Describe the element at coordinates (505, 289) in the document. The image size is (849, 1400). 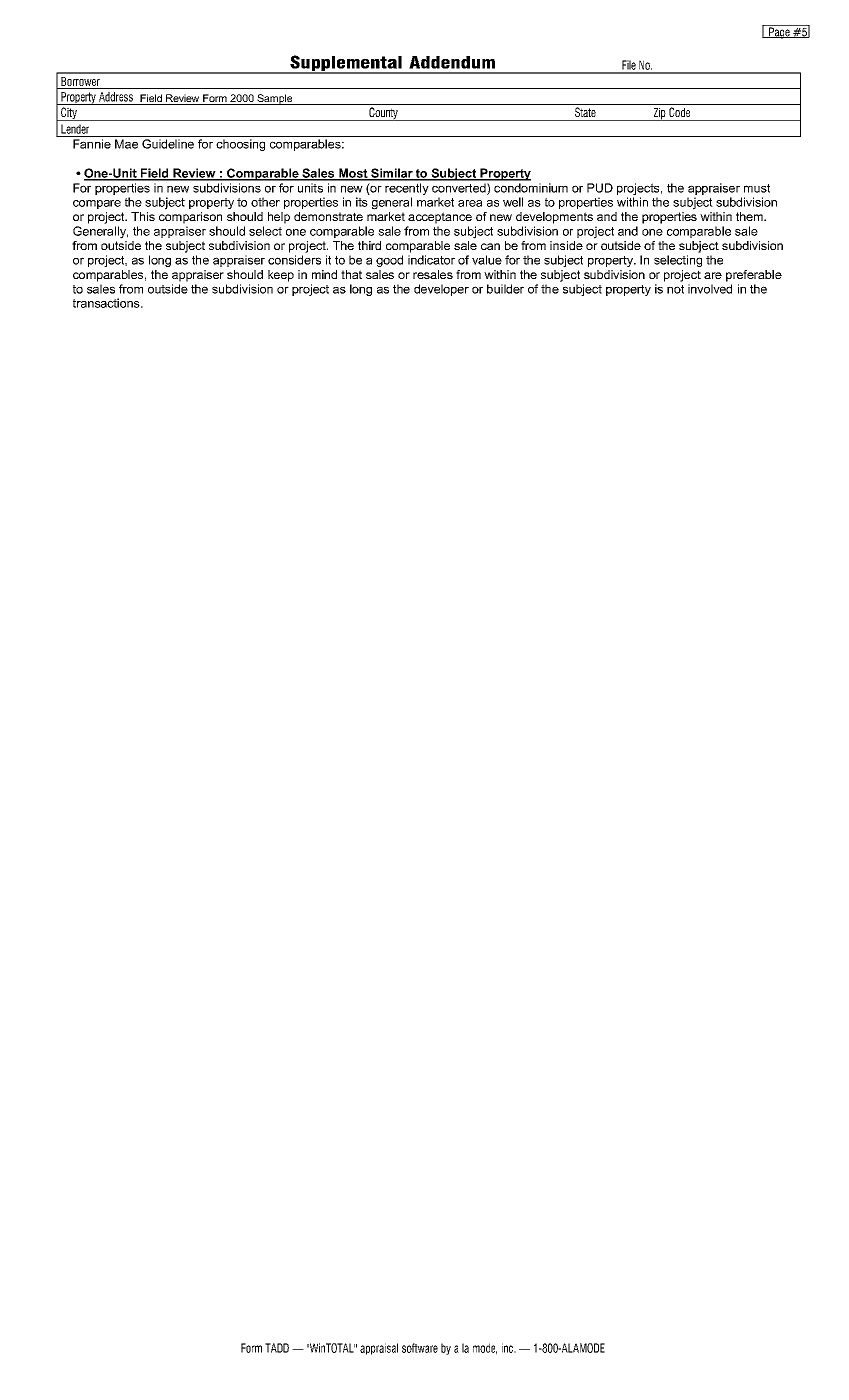
I see `builder` at that location.
